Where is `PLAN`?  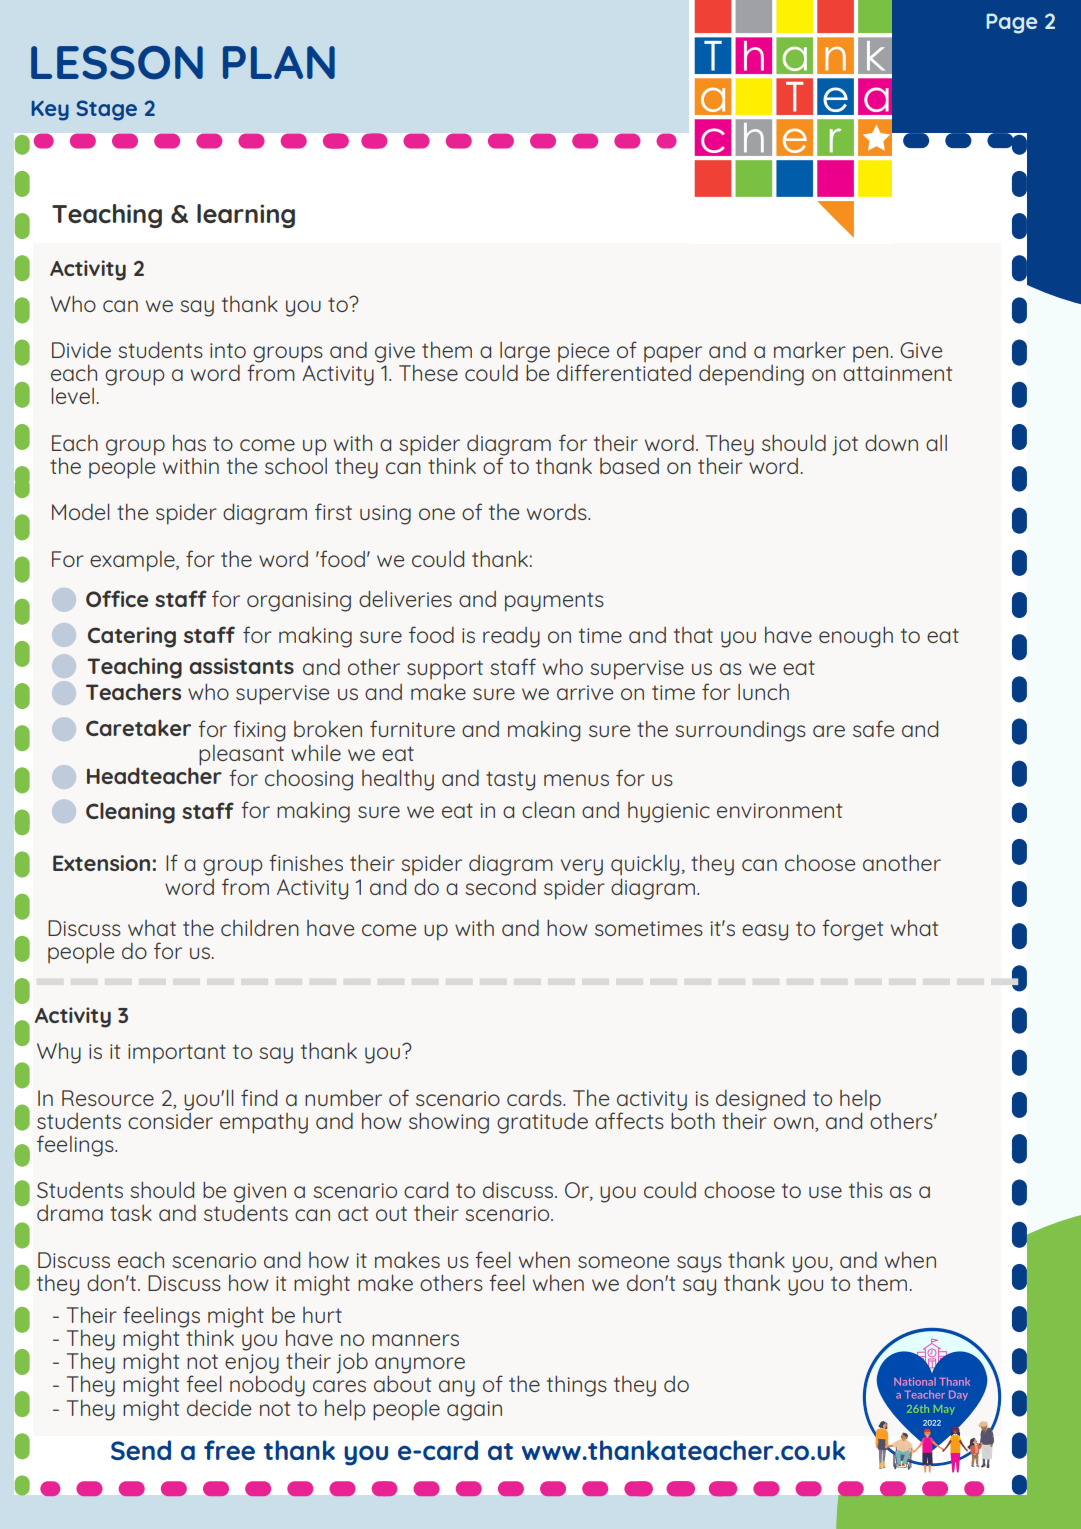
PLAN is located at coordinates (279, 62).
